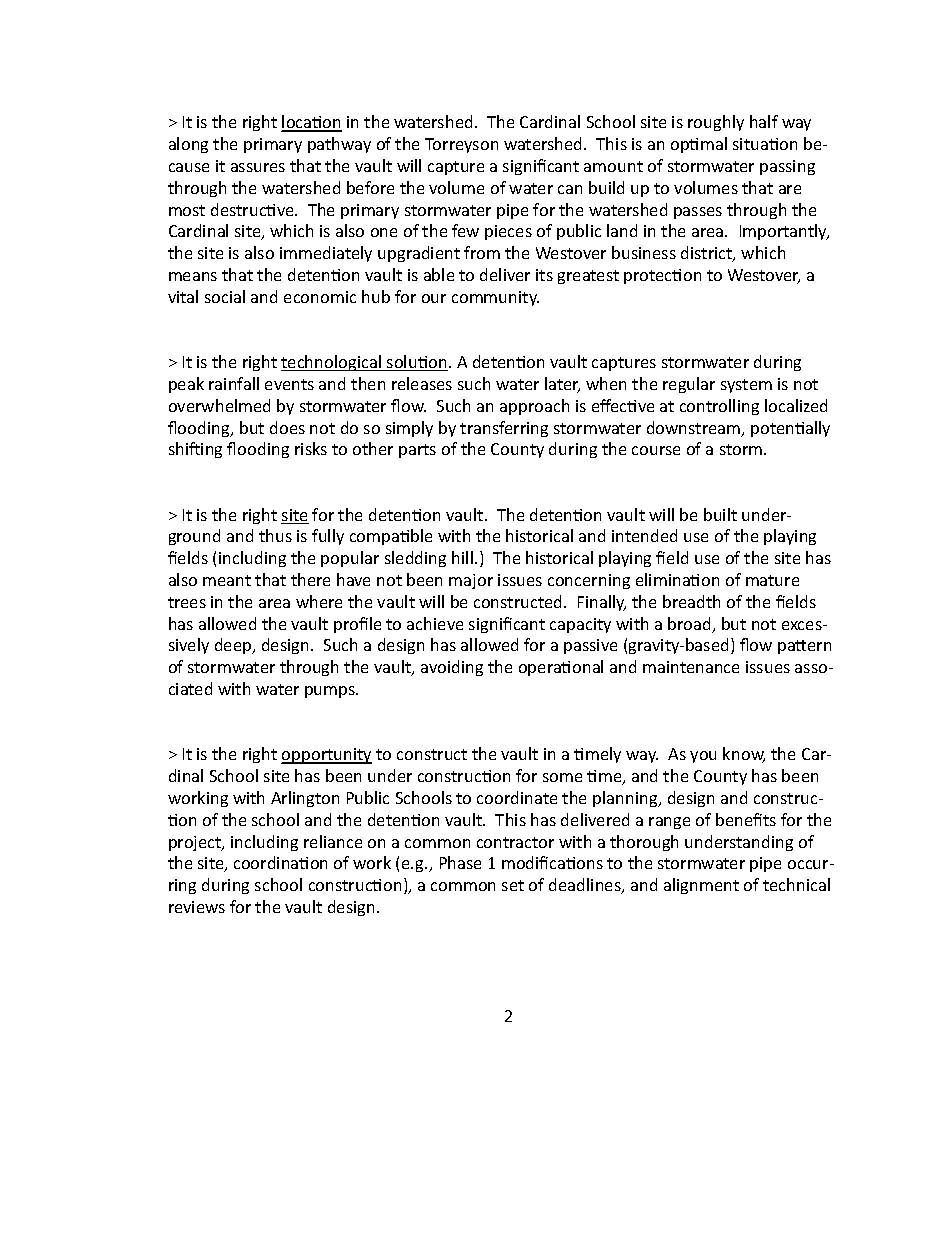  What do you see at coordinates (613, 166) in the image?
I see `amount` at bounding box center [613, 166].
